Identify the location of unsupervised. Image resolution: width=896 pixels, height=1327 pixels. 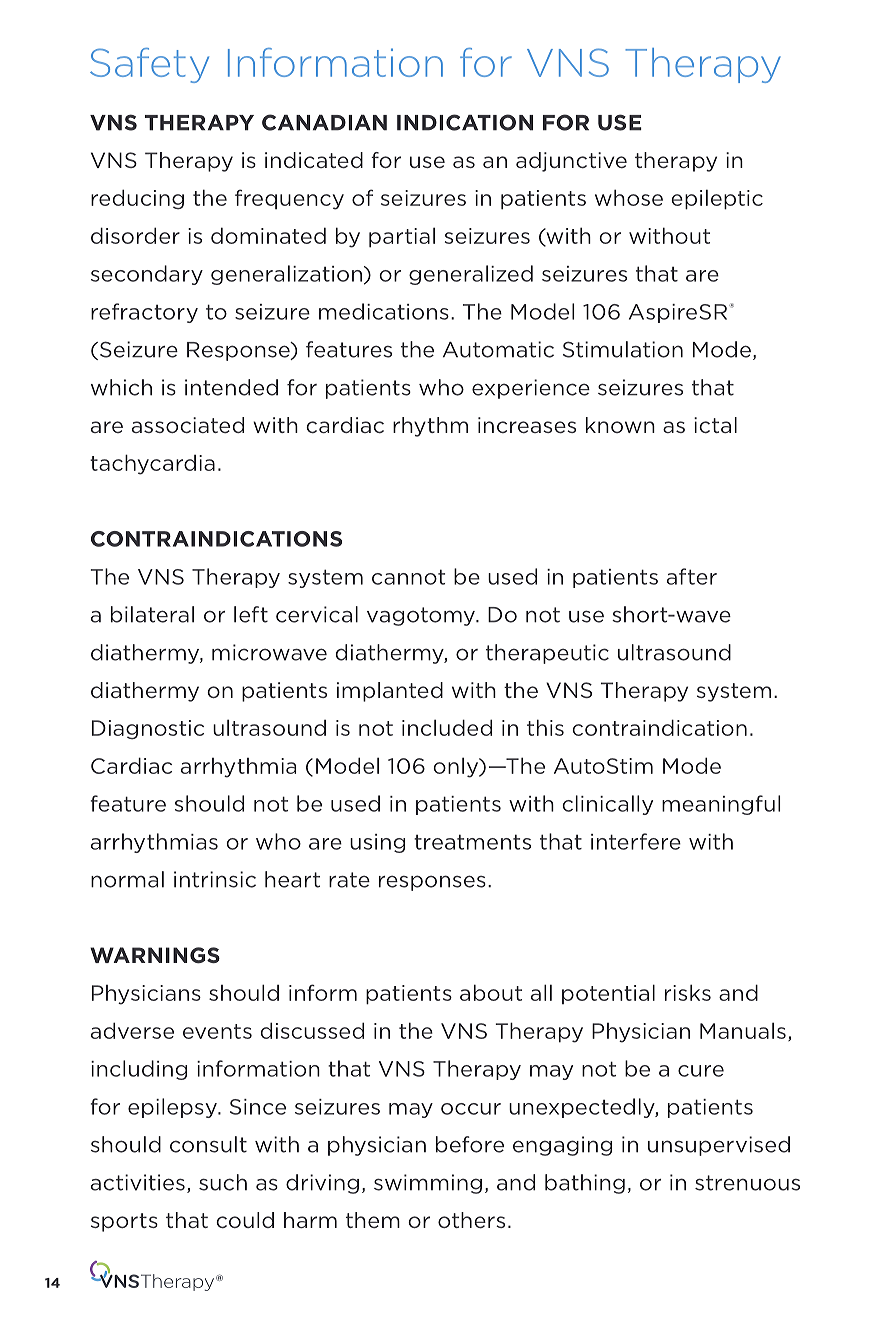
(719, 1146).
